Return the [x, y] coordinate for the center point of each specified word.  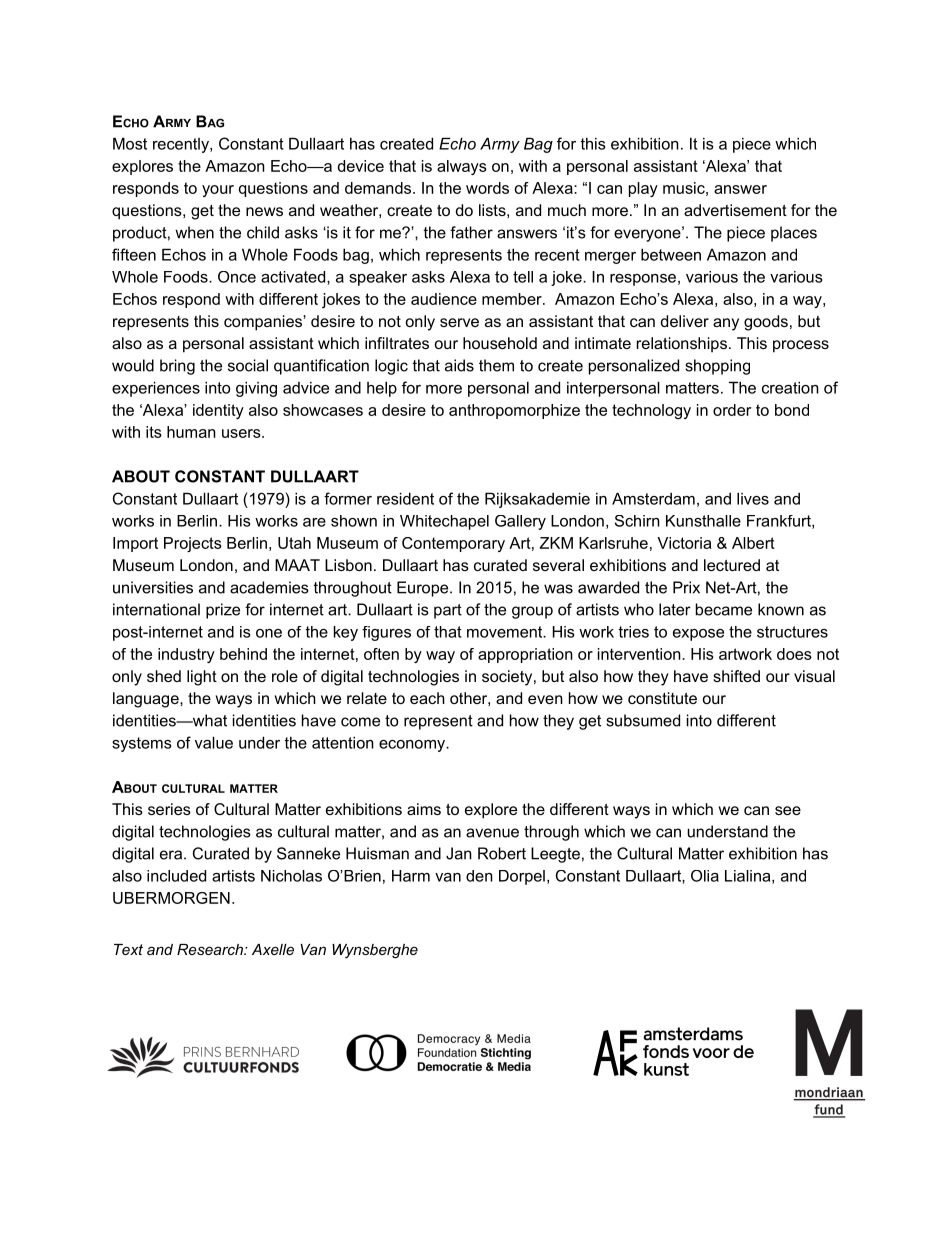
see [788, 810]
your [218, 191]
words [487, 188]
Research [211, 949]
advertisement [735, 210]
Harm [411, 876]
